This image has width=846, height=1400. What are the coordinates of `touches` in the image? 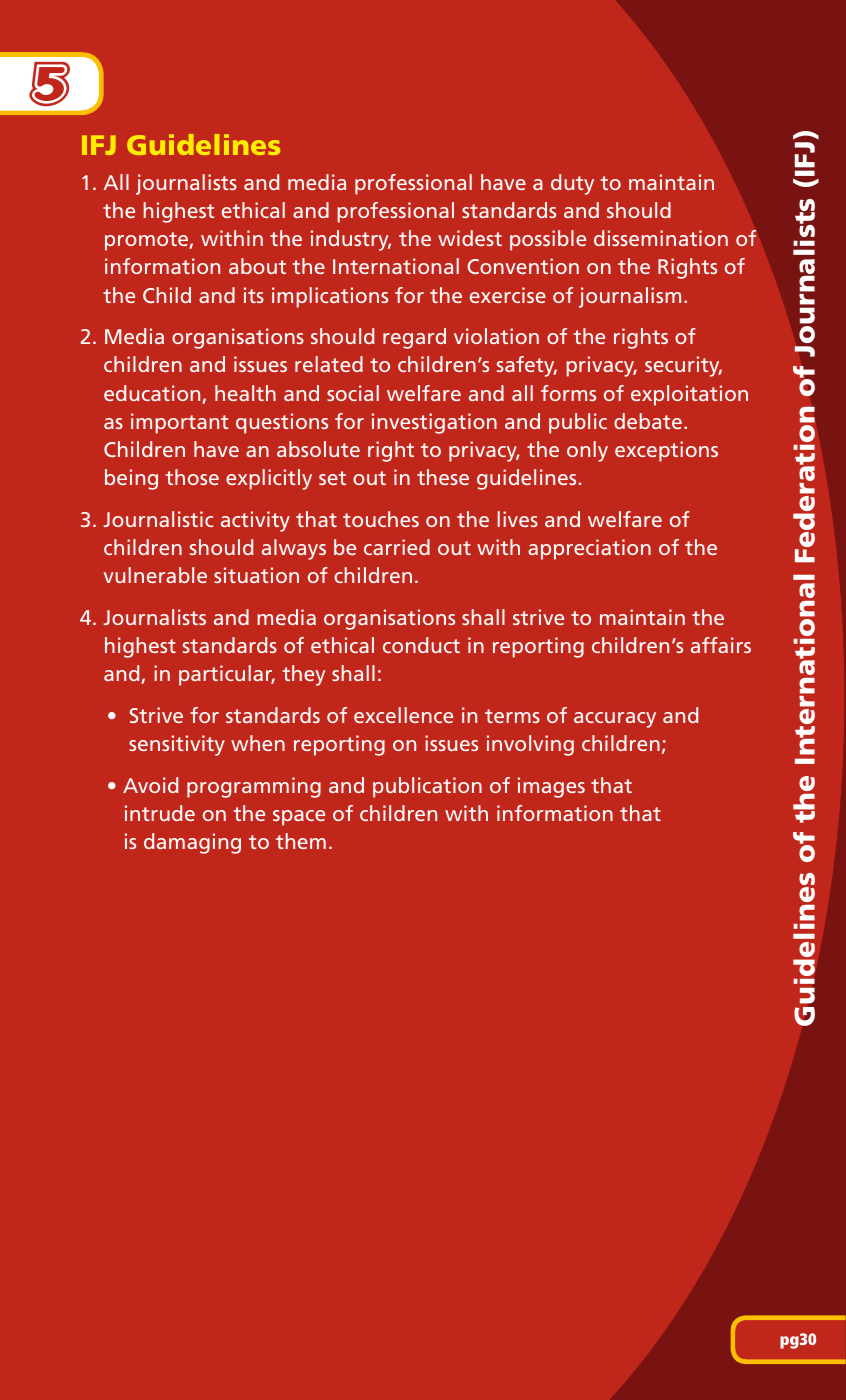 It's located at (381, 519).
